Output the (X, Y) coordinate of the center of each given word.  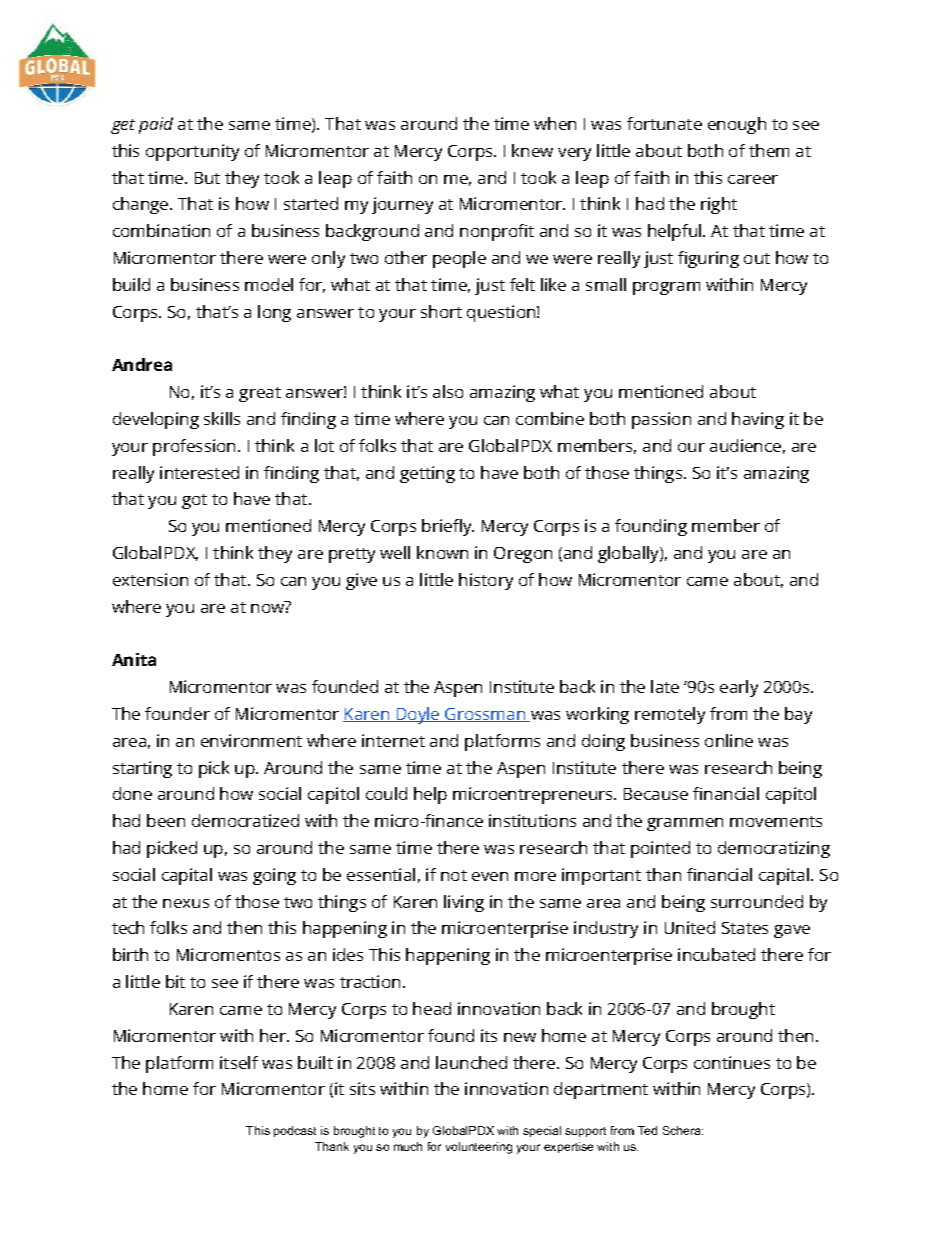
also (448, 391)
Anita (134, 659)
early (739, 688)
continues (732, 1062)
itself (239, 1062)
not (454, 875)
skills (222, 418)
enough (737, 125)
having (758, 420)
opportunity (192, 152)
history (486, 581)
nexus (186, 903)
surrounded (757, 901)
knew (532, 150)
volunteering (479, 1148)
